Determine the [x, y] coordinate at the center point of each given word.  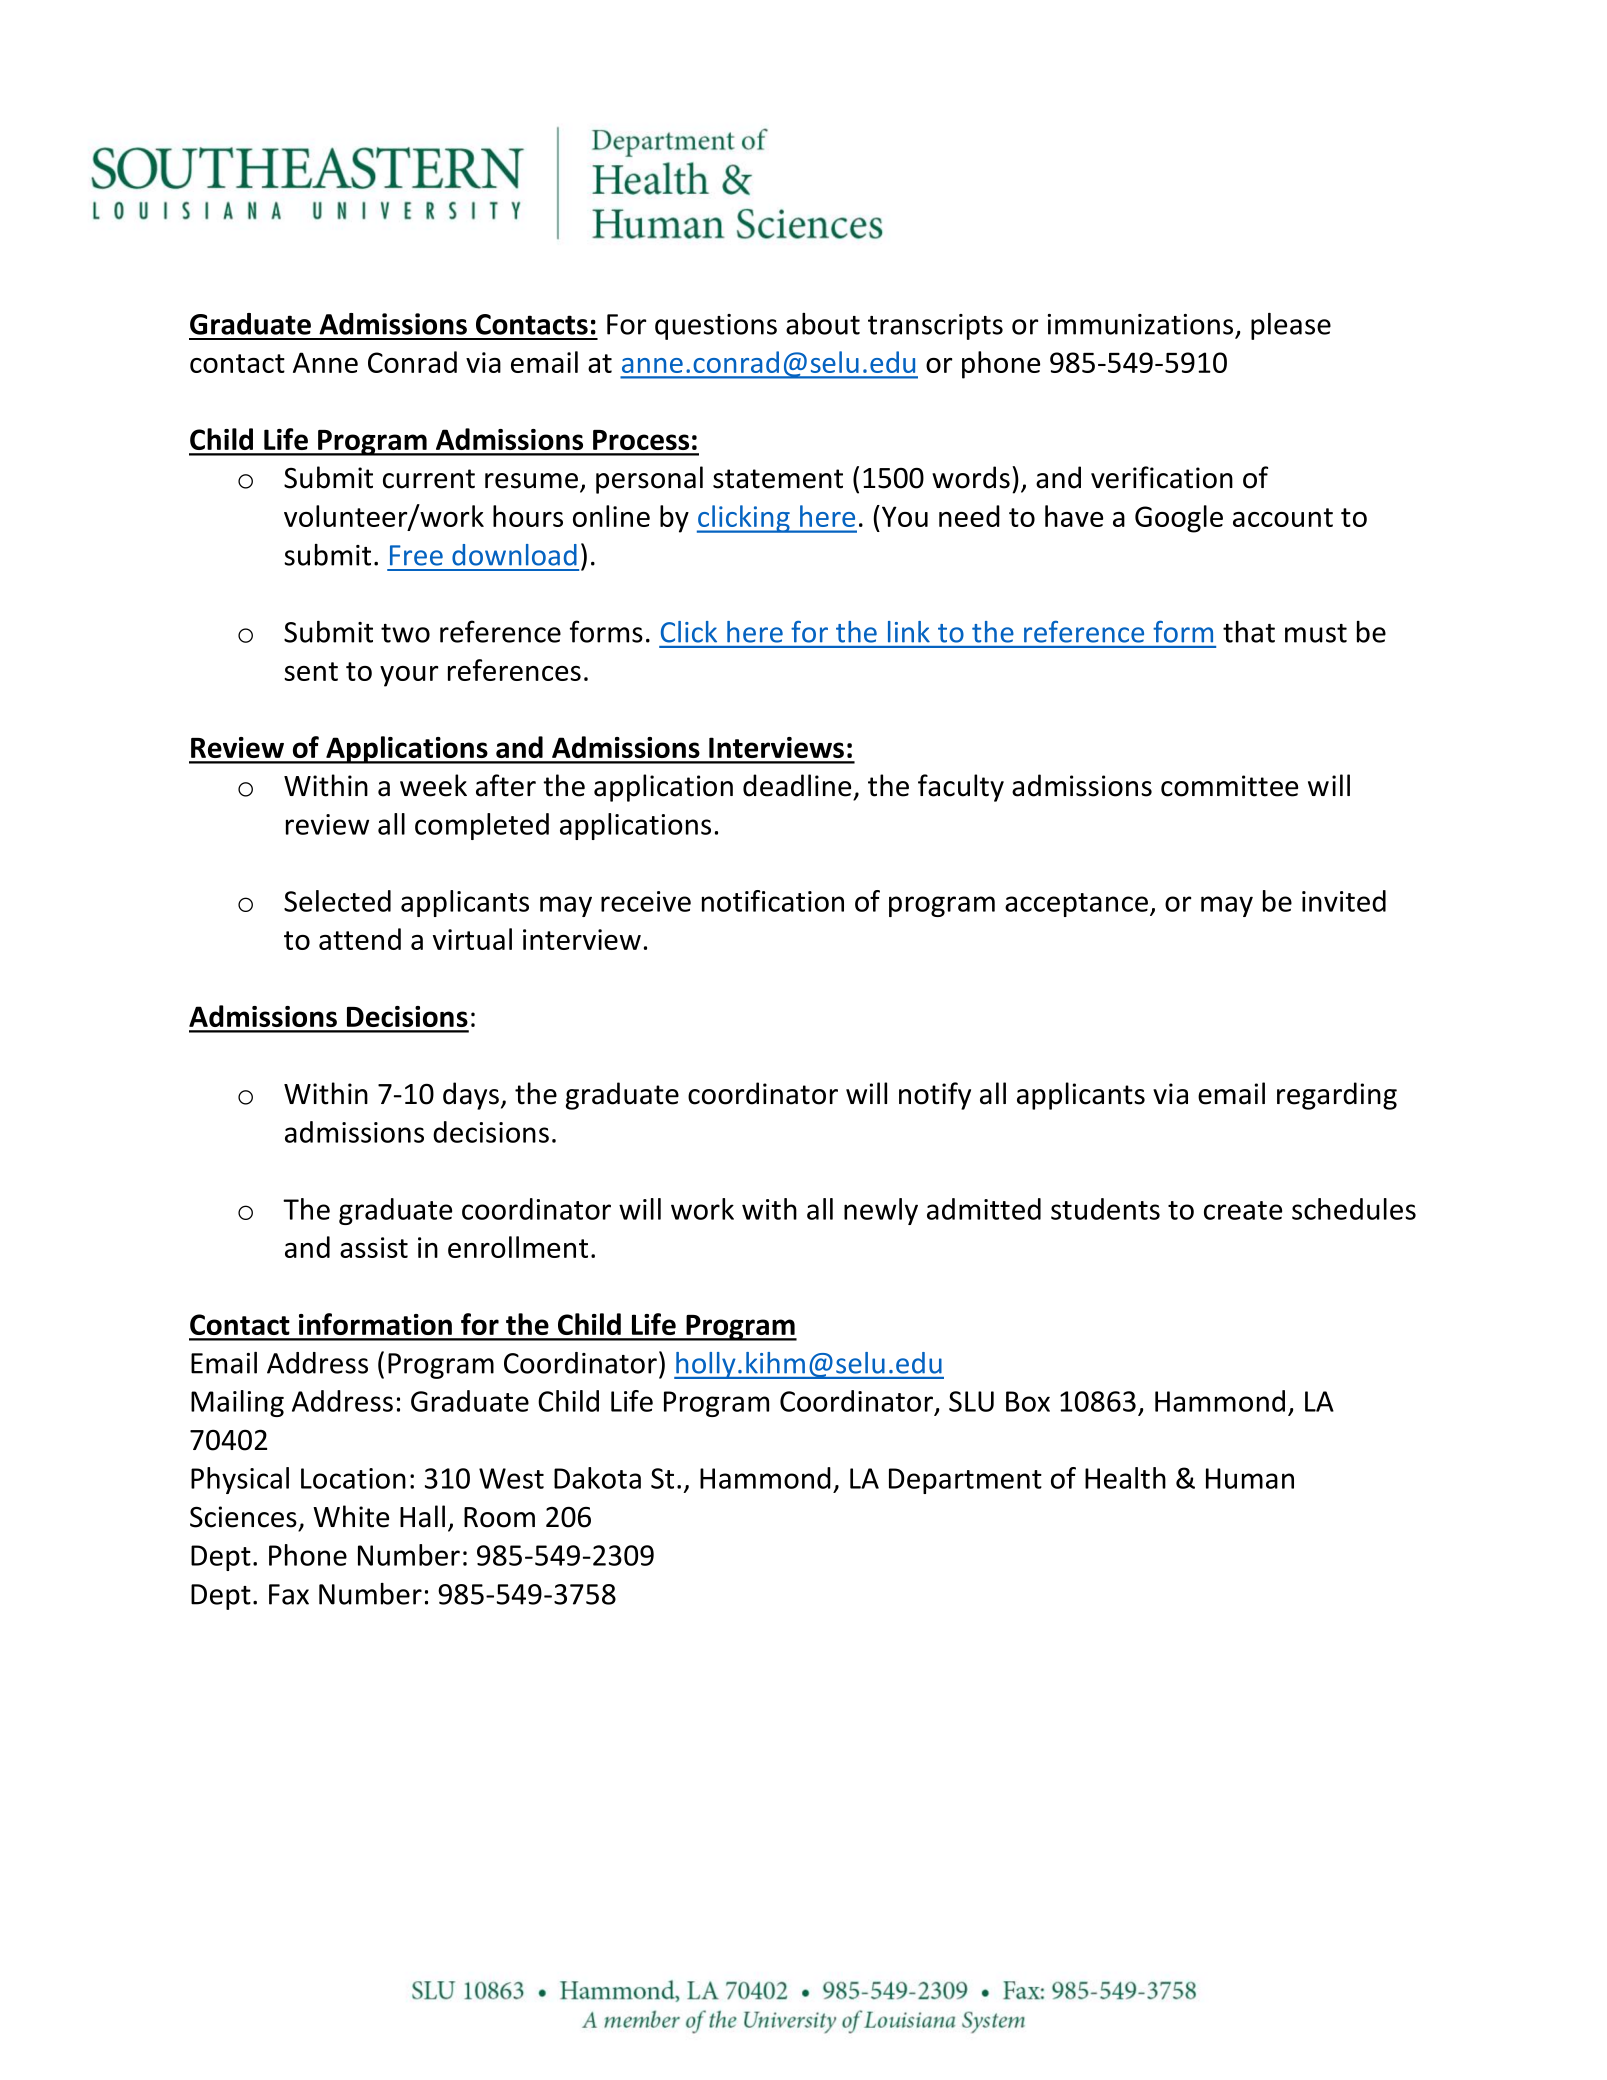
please [1291, 326]
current [429, 479]
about [823, 324]
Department [965, 1481]
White [351, 1516]
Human [1250, 1478]
